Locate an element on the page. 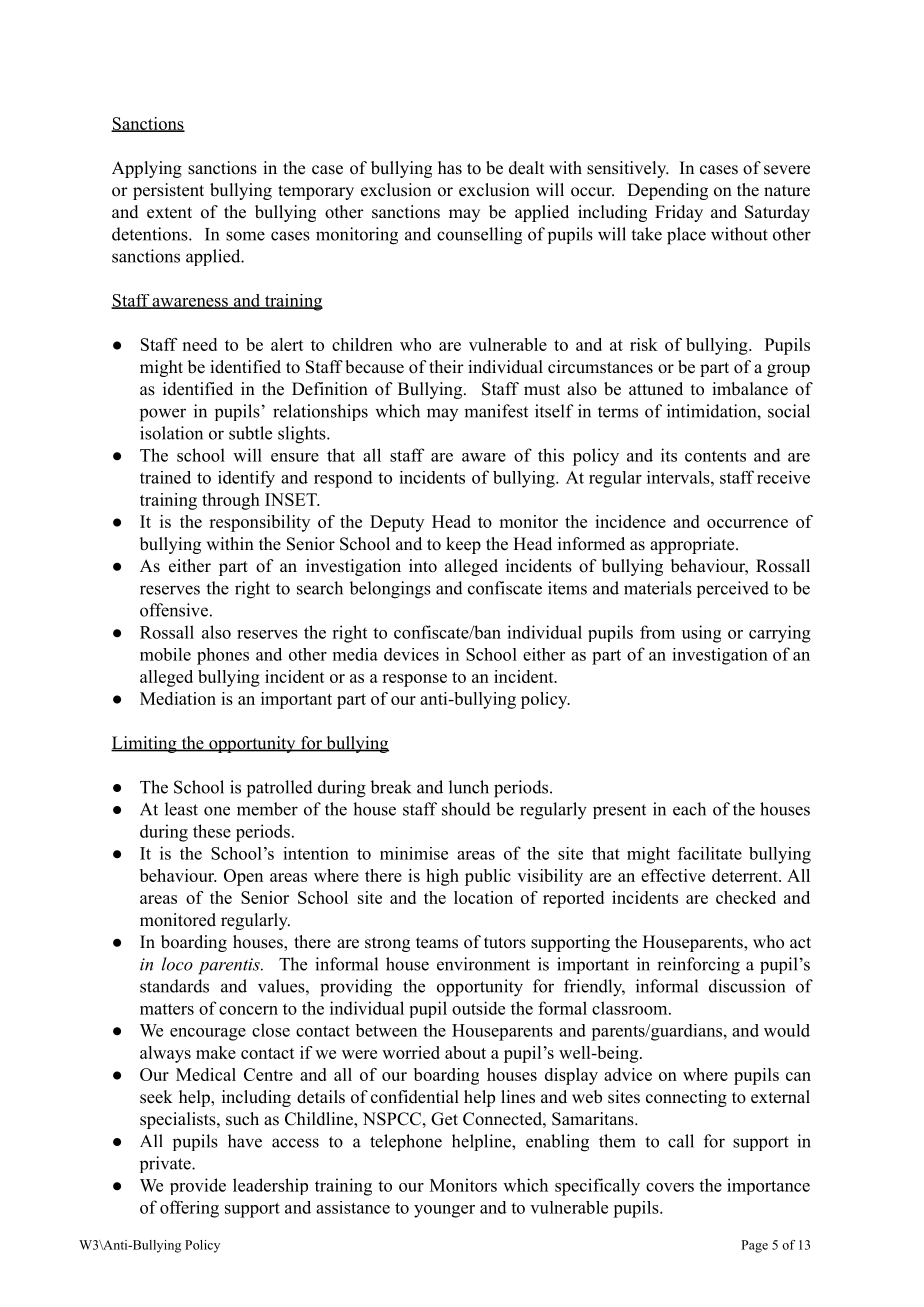 This image has width=924, height=1307. Friday is located at coordinates (679, 213).
